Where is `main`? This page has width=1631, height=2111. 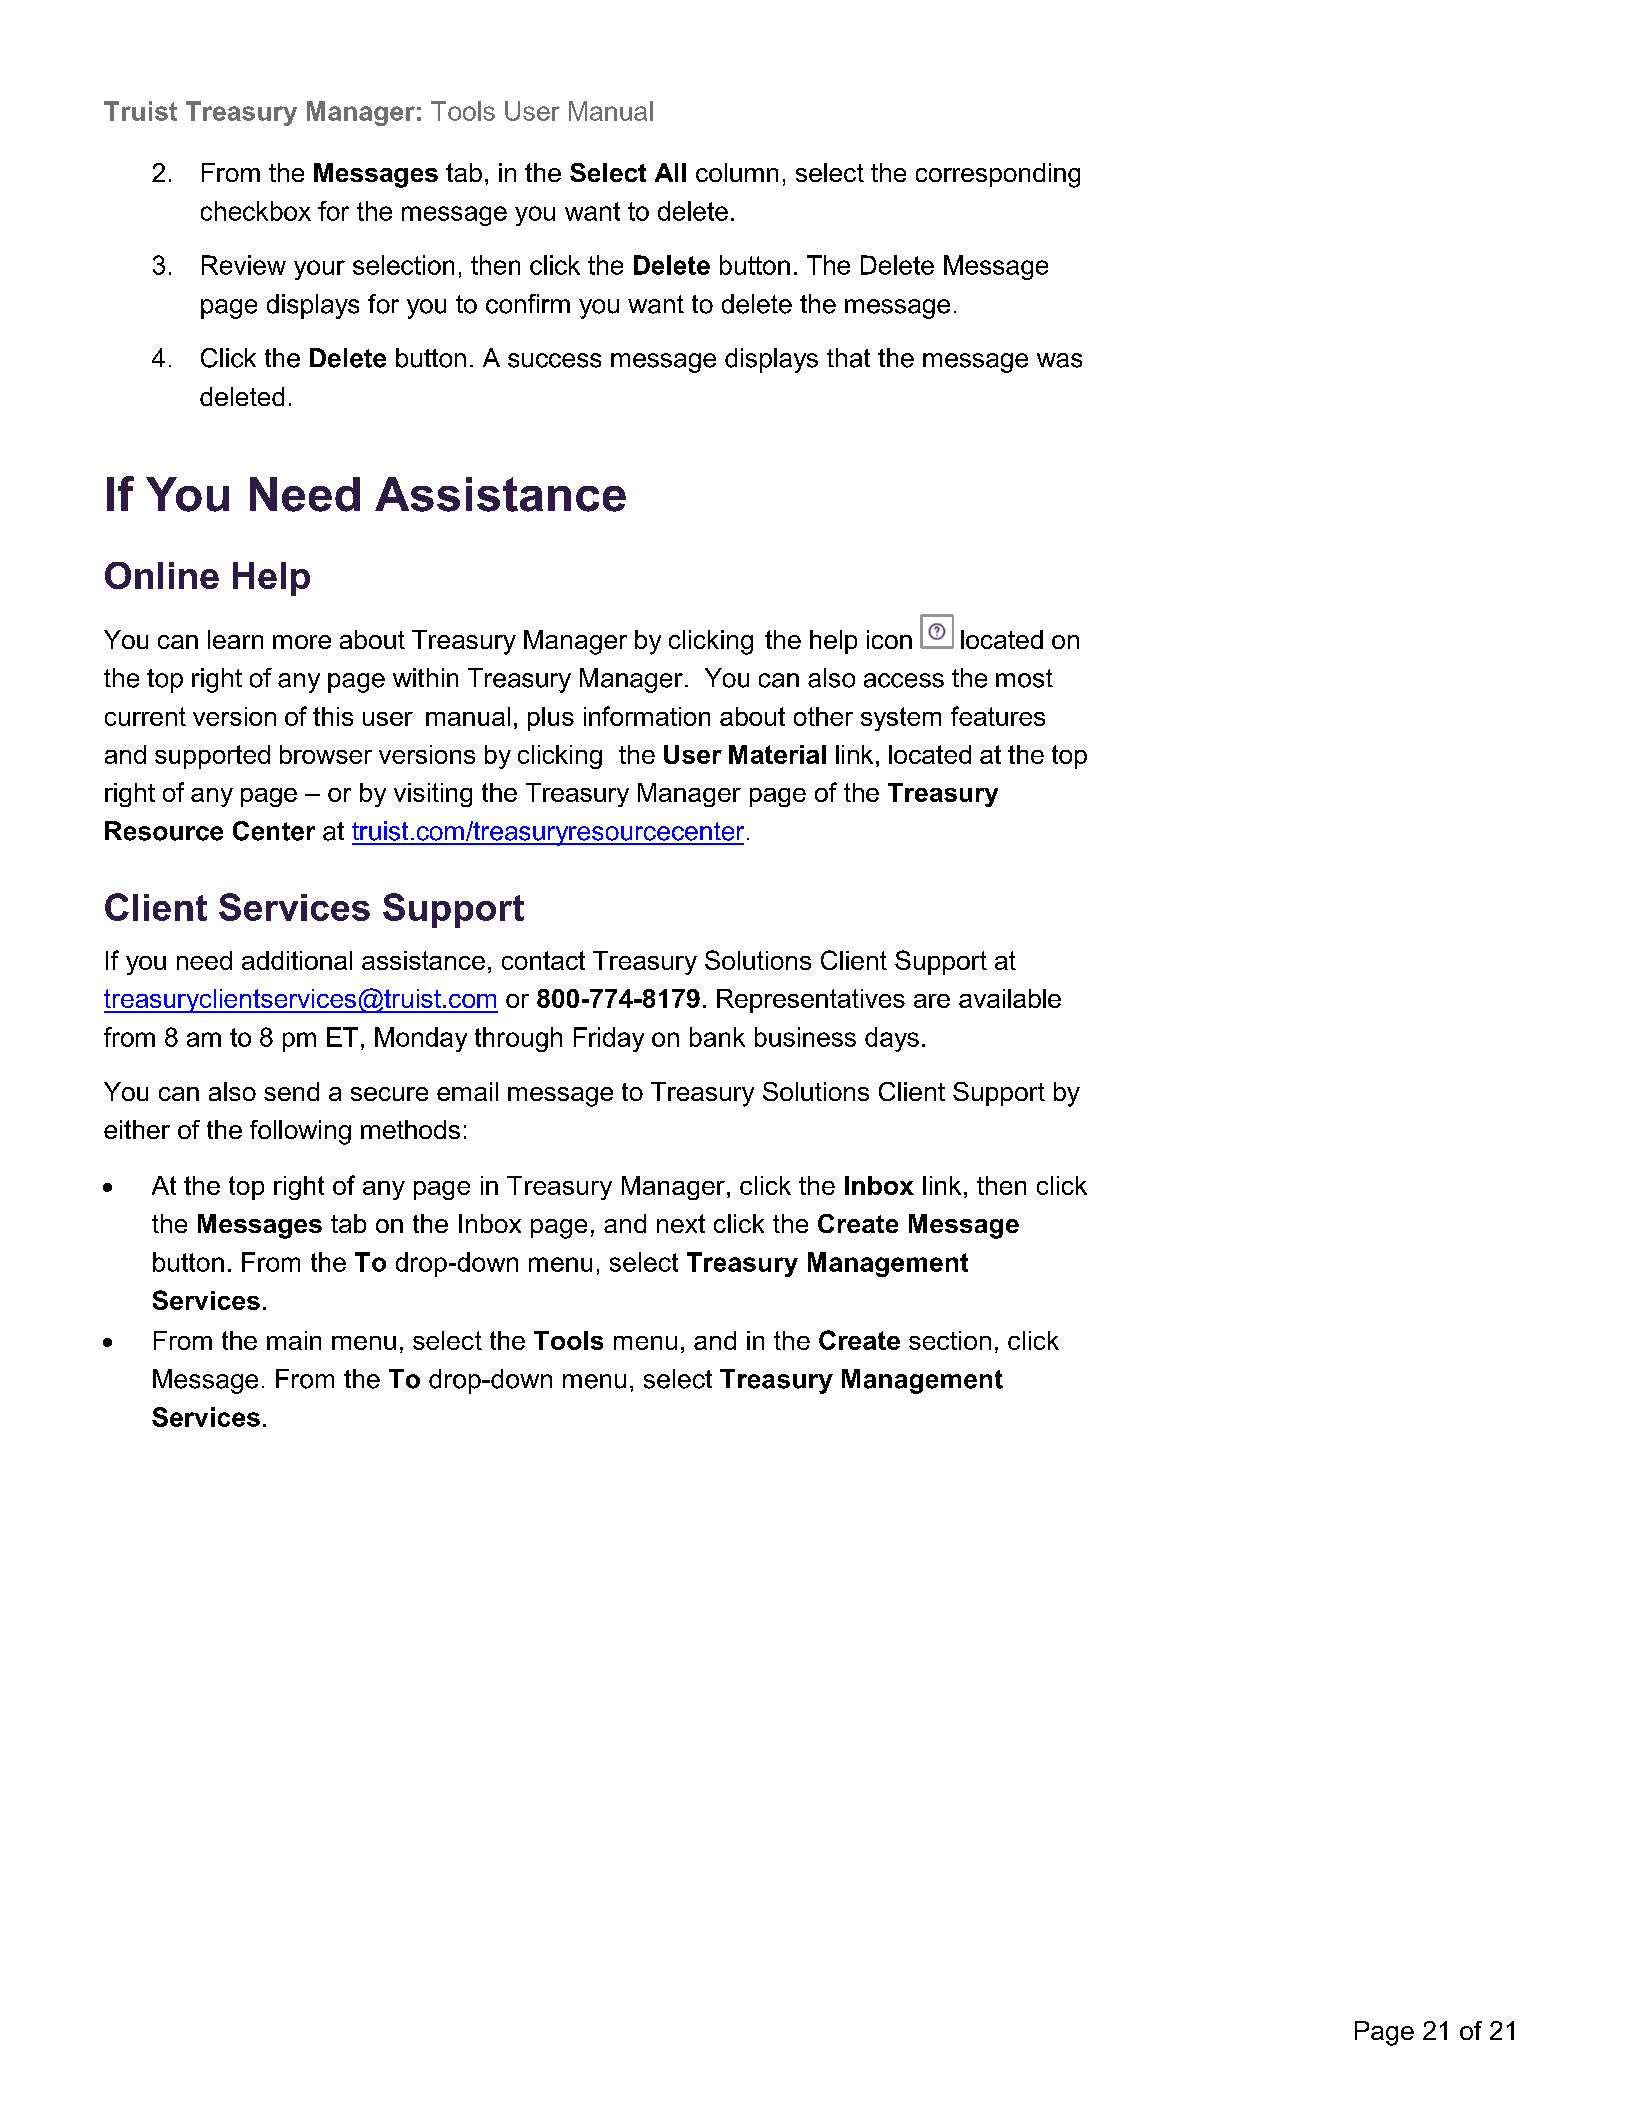
main is located at coordinates (294, 1340).
